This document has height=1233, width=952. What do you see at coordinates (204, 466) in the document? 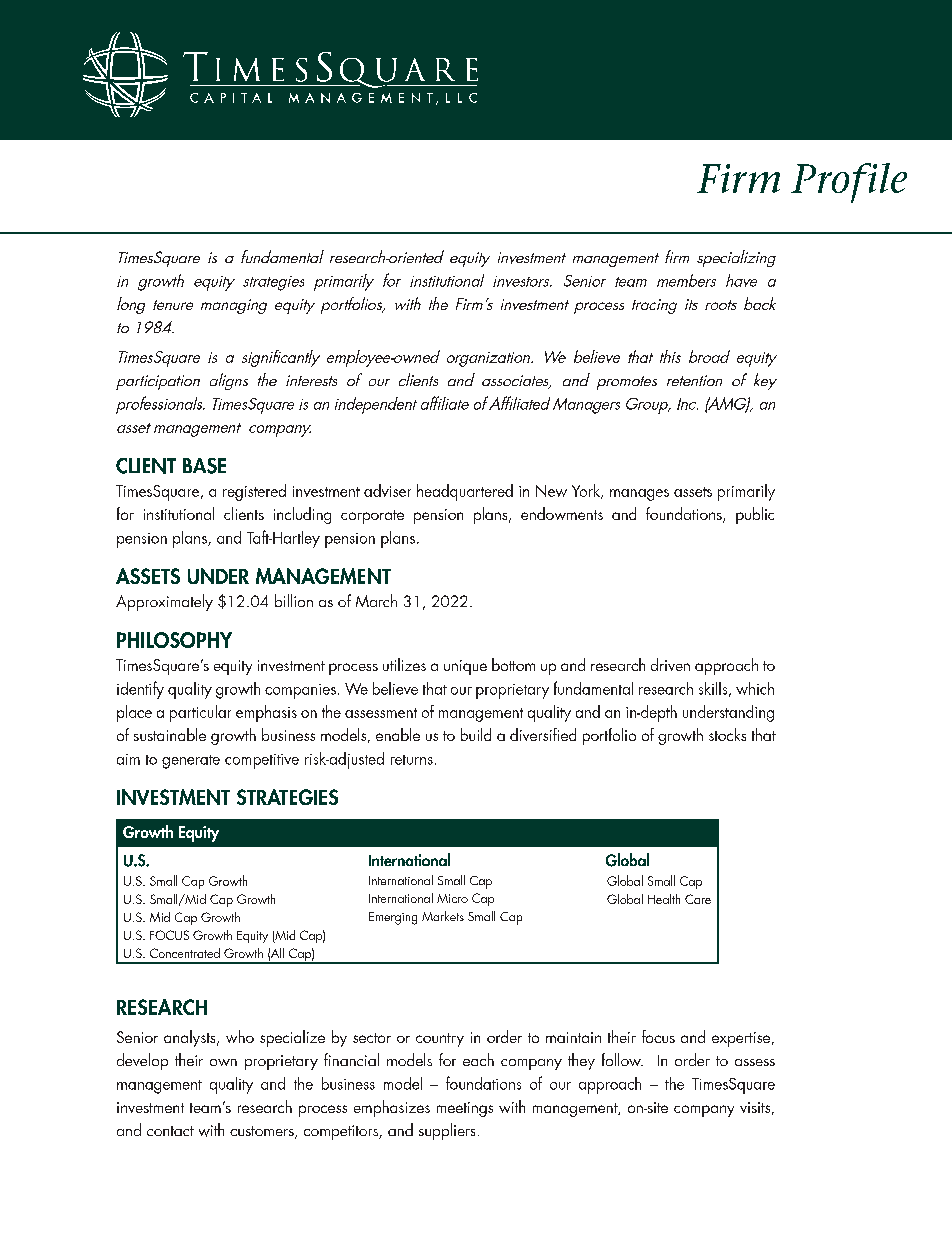
I see `BASE` at bounding box center [204, 466].
